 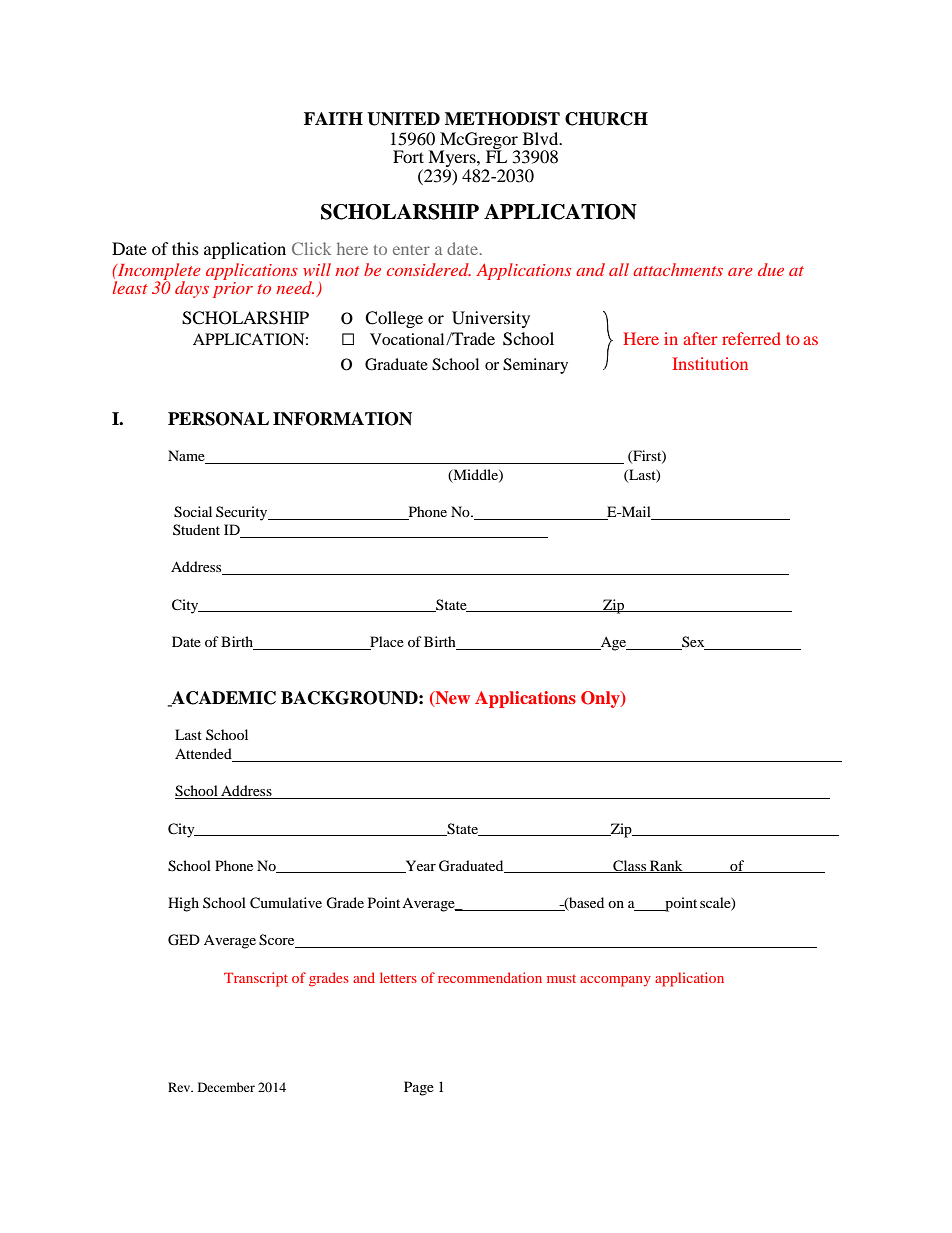 What do you see at coordinates (615, 981) in the screenshot?
I see `accompany` at bounding box center [615, 981].
